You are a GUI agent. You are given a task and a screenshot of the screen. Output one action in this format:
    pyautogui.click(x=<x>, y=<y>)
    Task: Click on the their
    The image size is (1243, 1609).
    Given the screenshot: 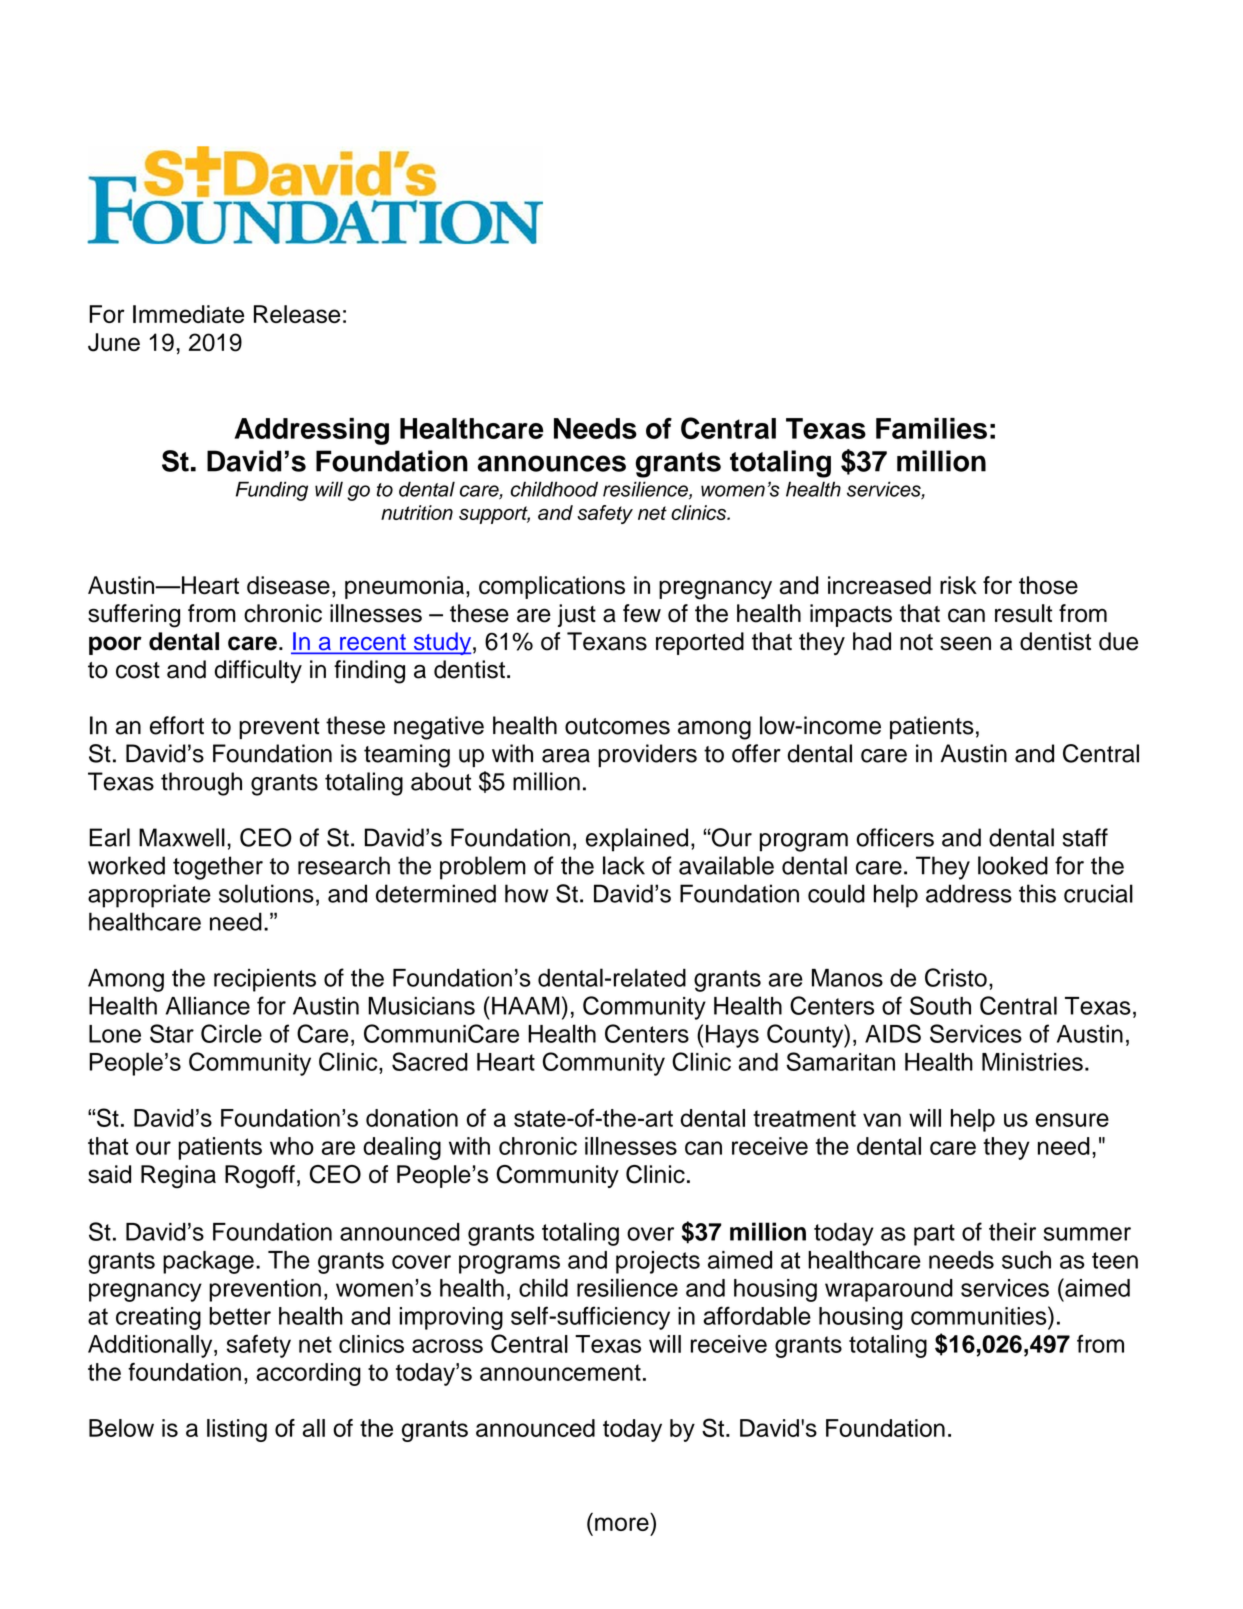 What is the action you would take?
    pyautogui.click(x=1012, y=1232)
